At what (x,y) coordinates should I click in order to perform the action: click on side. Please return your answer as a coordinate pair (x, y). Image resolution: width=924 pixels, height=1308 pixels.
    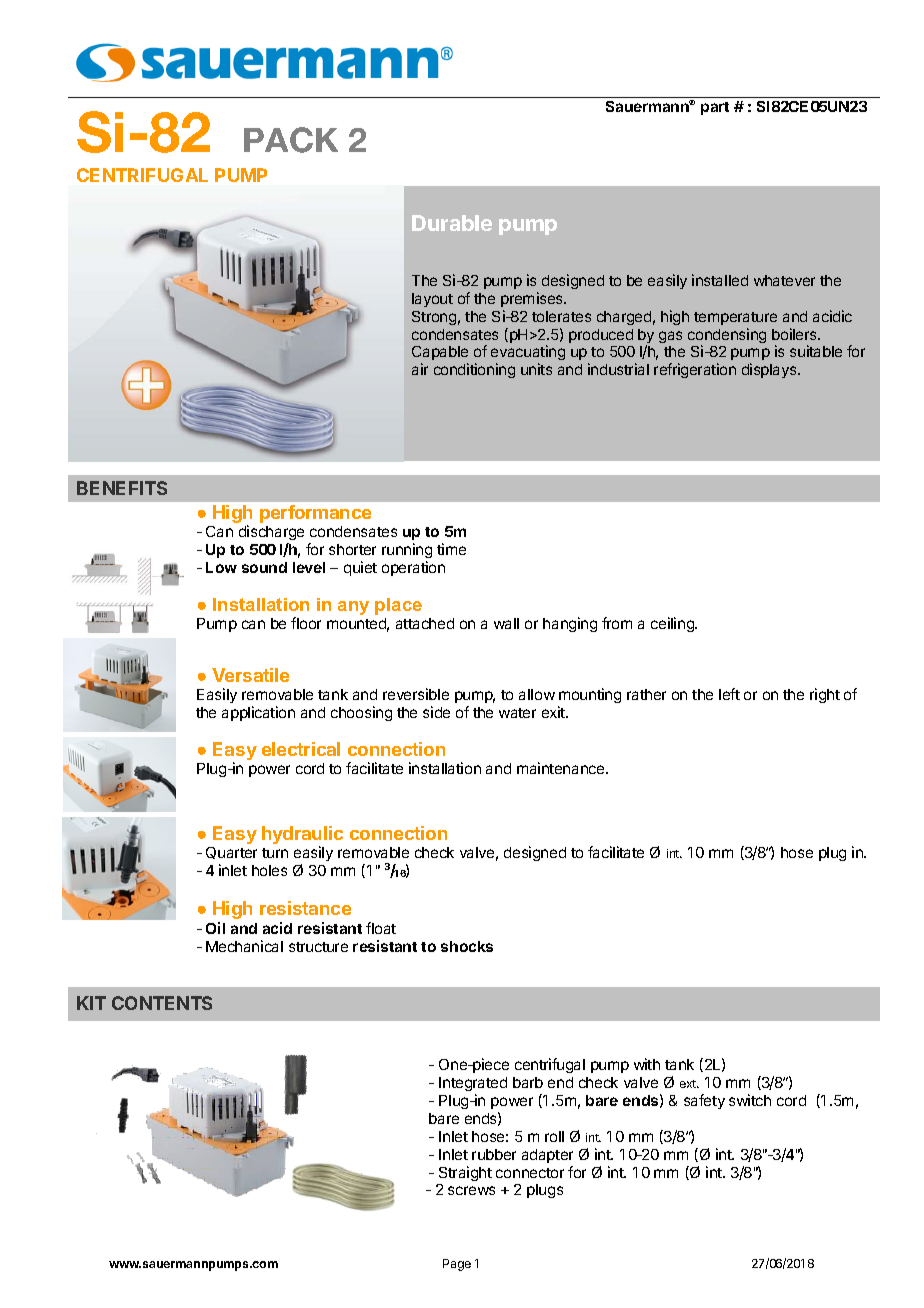
    Looking at the image, I should click on (436, 712).
